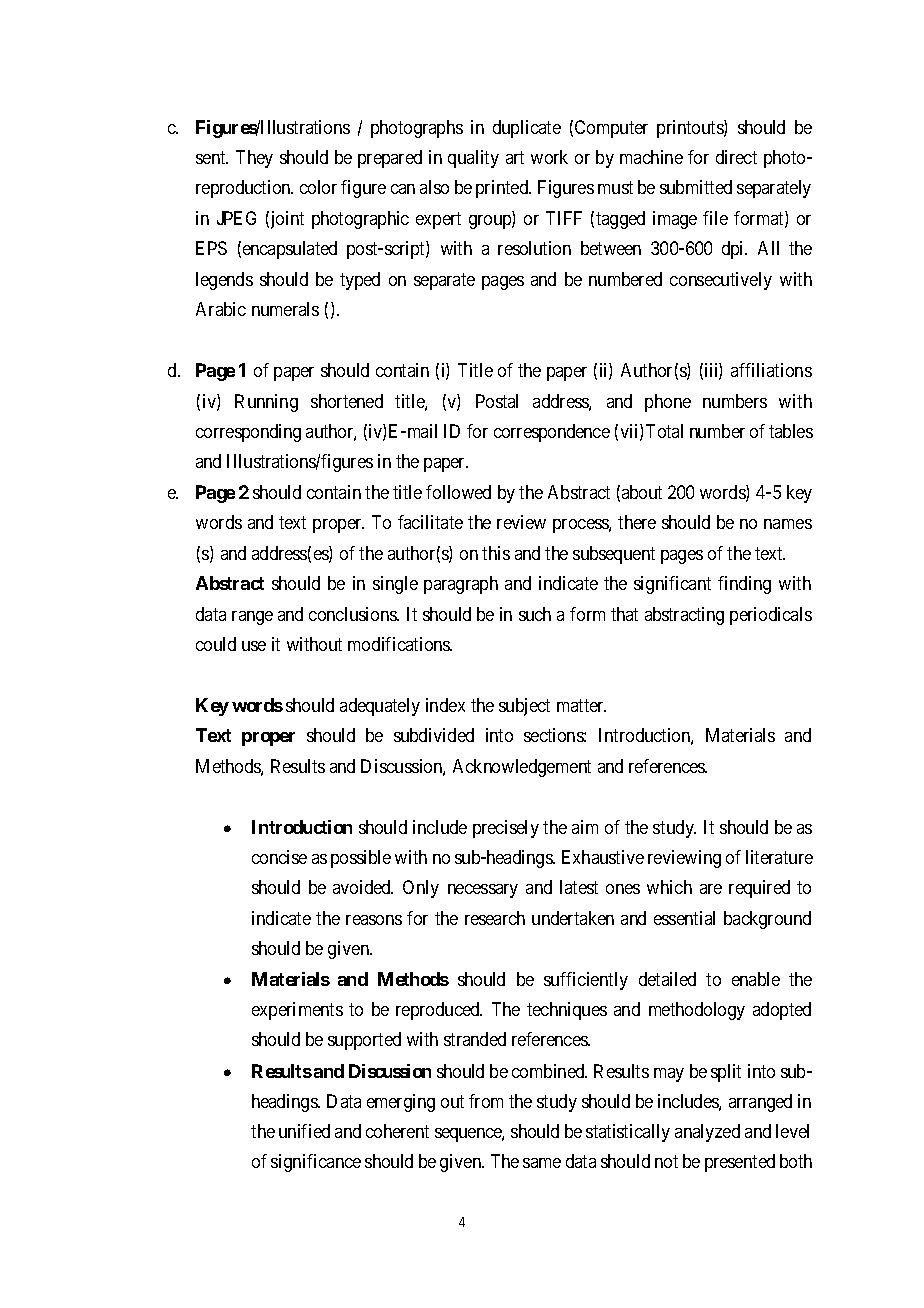  What do you see at coordinates (304, 1131) in the image?
I see `unified` at bounding box center [304, 1131].
